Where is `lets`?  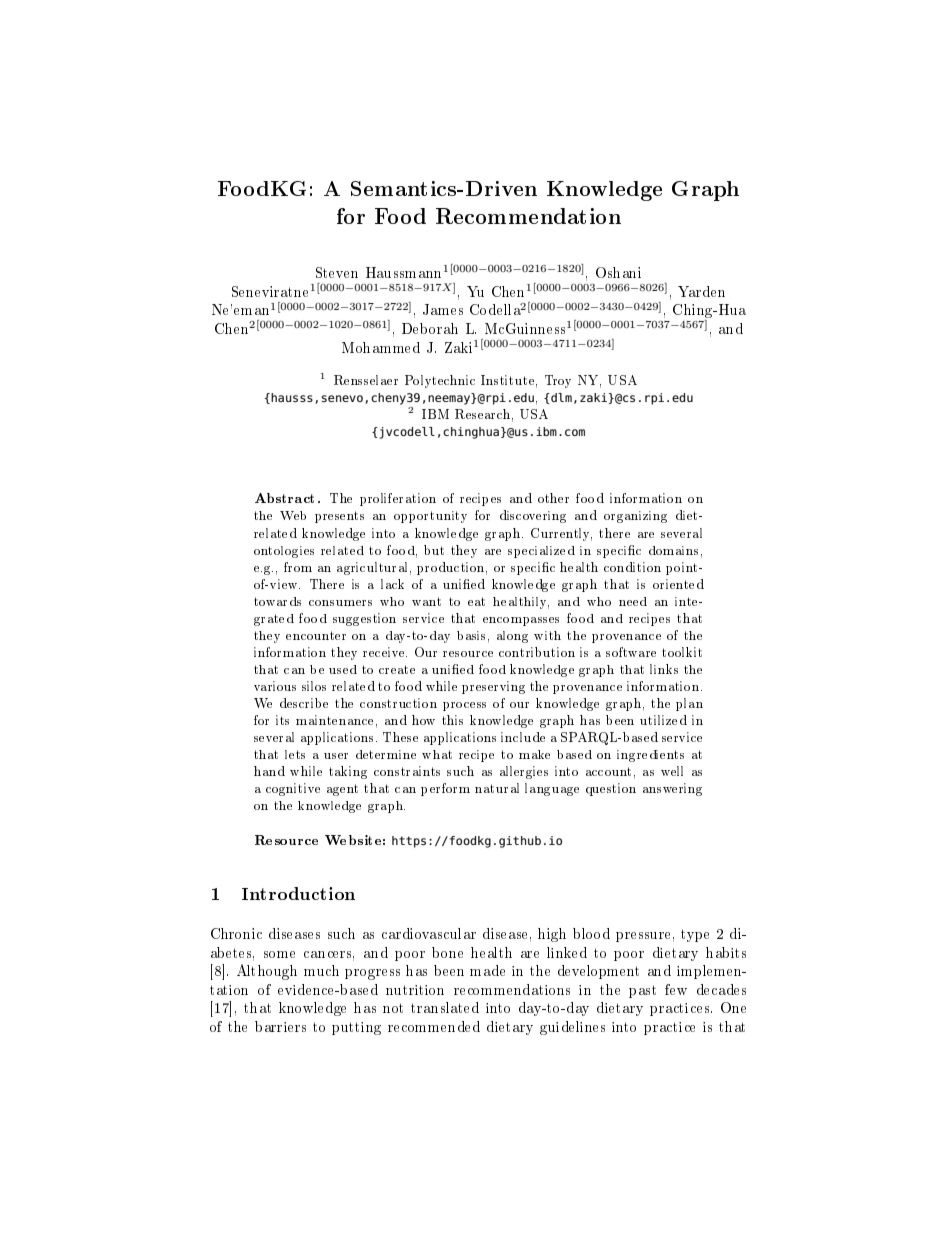
lets is located at coordinates (295, 754).
